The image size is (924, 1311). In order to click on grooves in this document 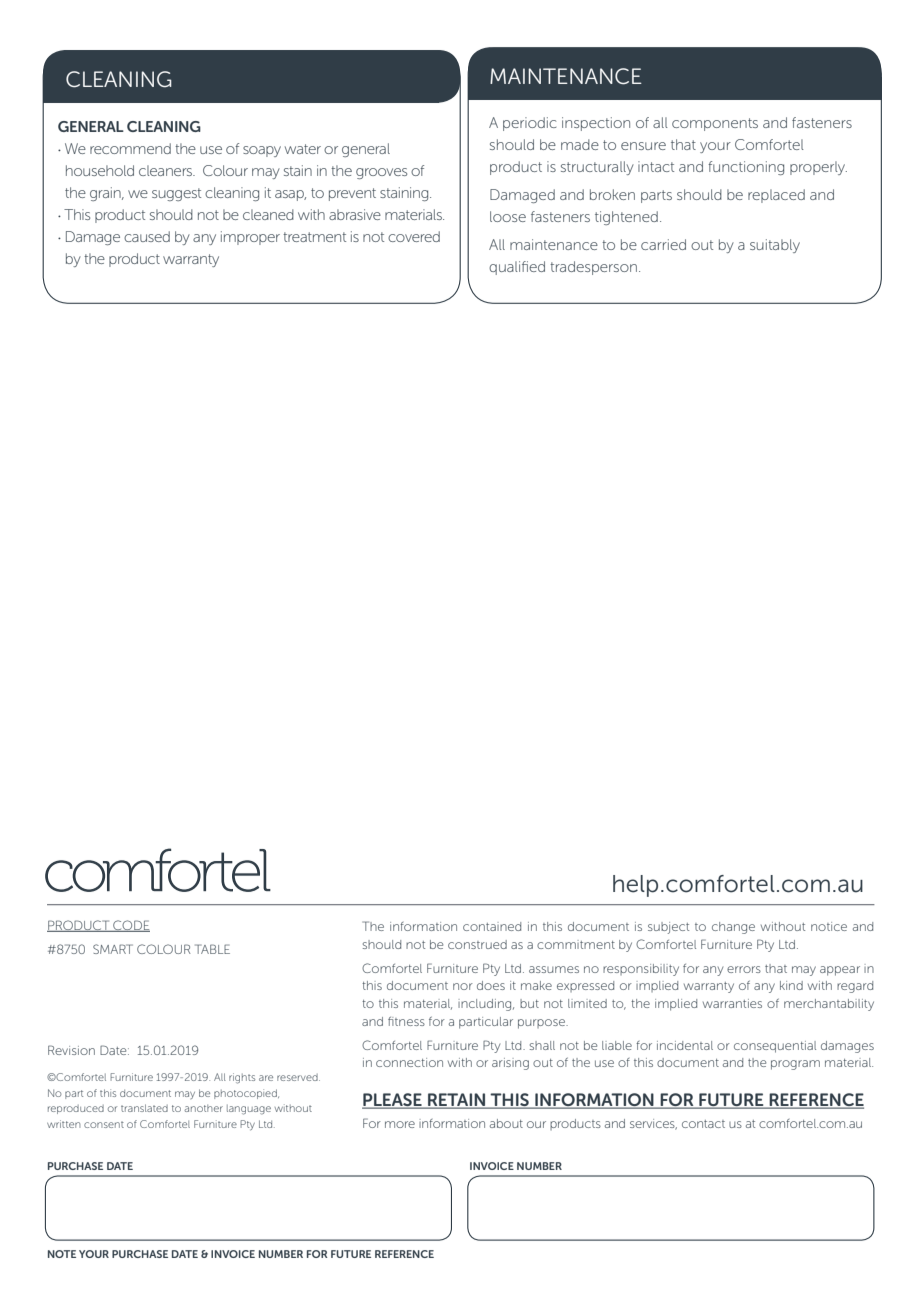, I will do `click(381, 173)`.
